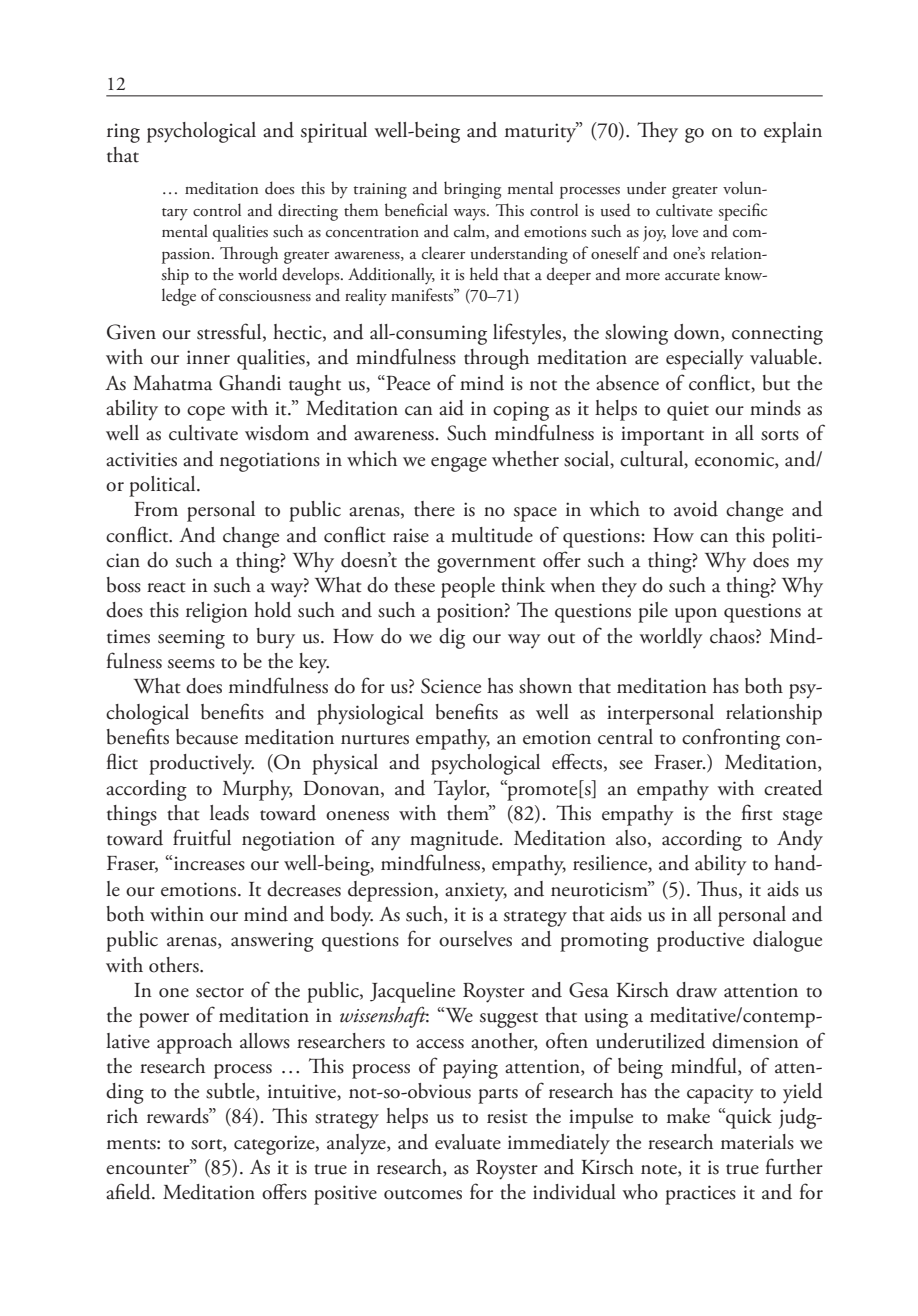 The width and height of the page is (918, 1316). What do you see at coordinates (451, 686) in the page?
I see `Science` at bounding box center [451, 686].
